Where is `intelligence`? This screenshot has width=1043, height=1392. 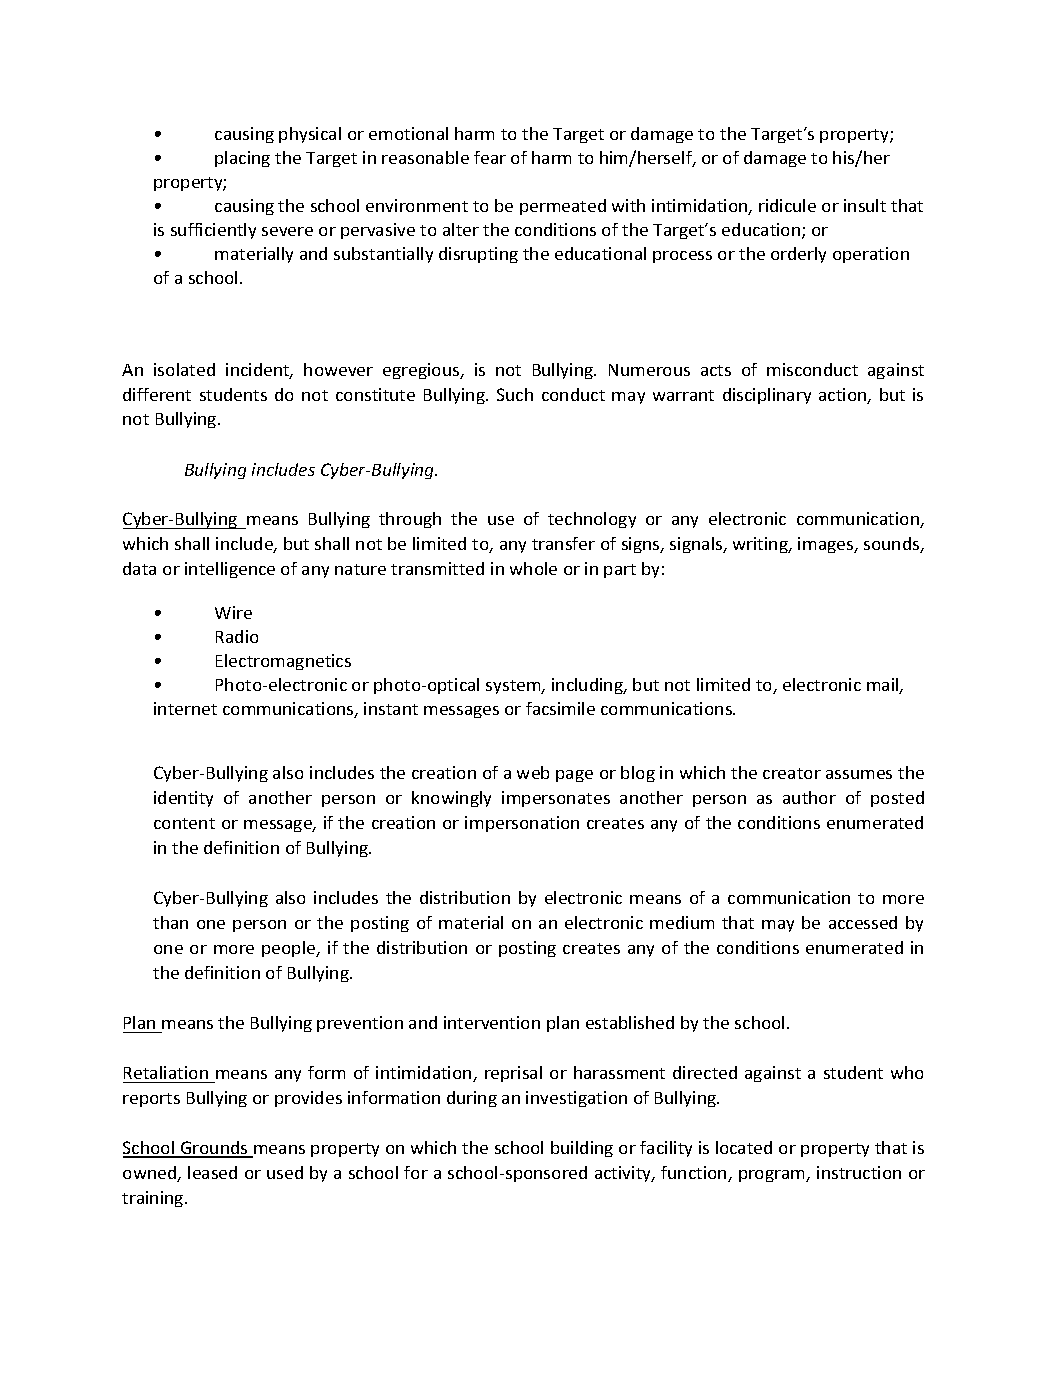
intelligence is located at coordinates (230, 570).
